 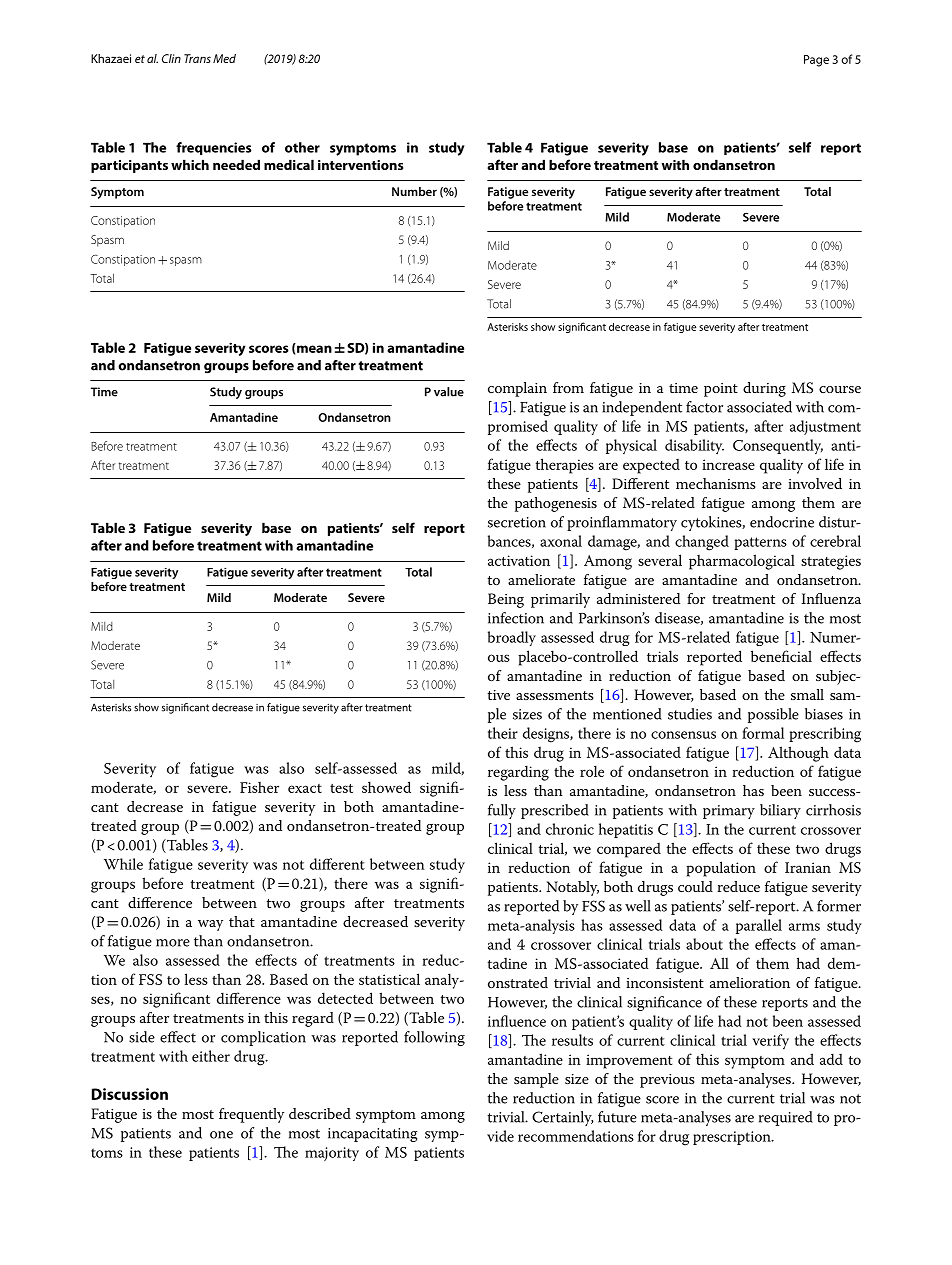 I want to click on Being, so click(x=506, y=600).
